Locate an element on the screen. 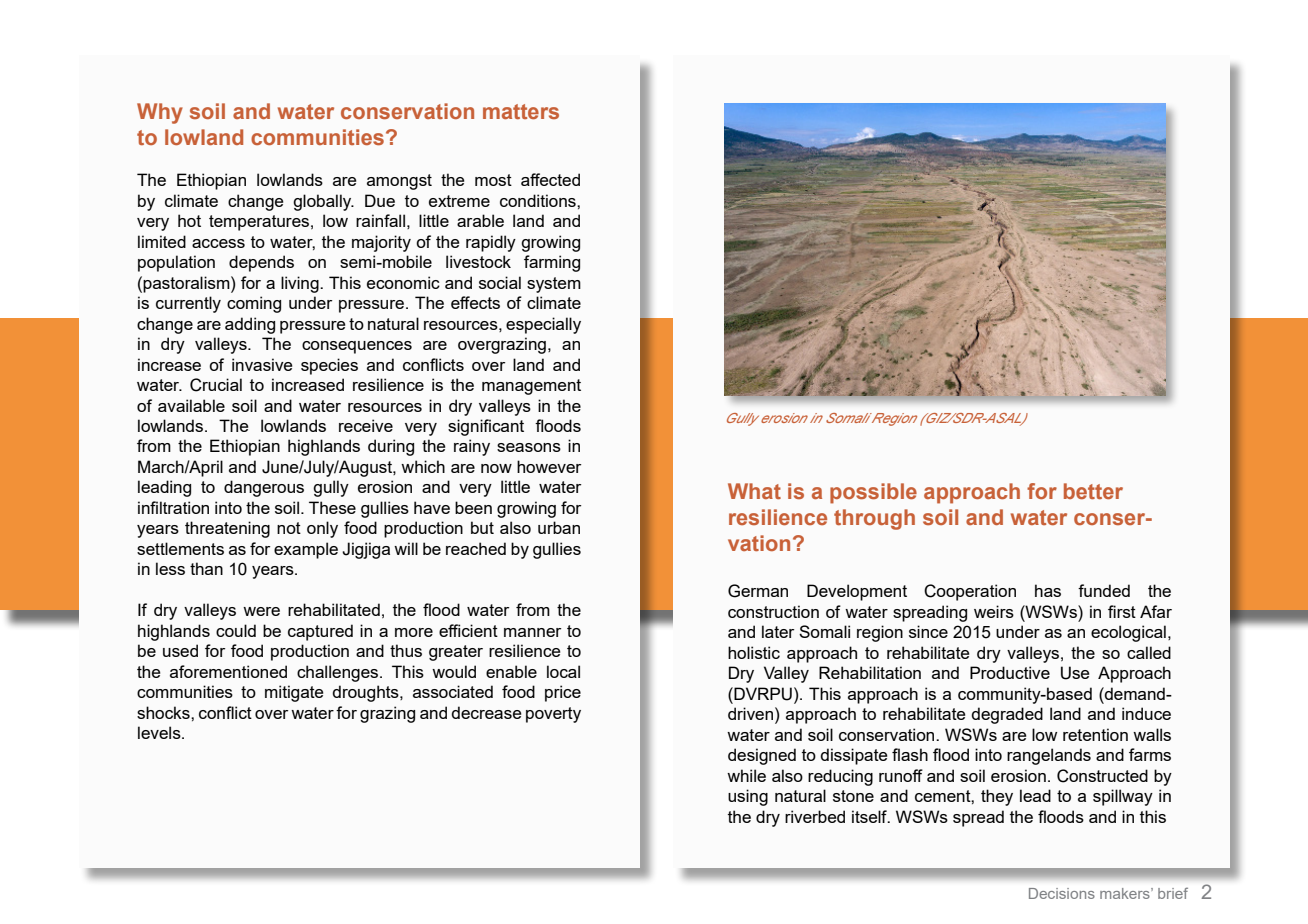  adding is located at coordinates (250, 325).
